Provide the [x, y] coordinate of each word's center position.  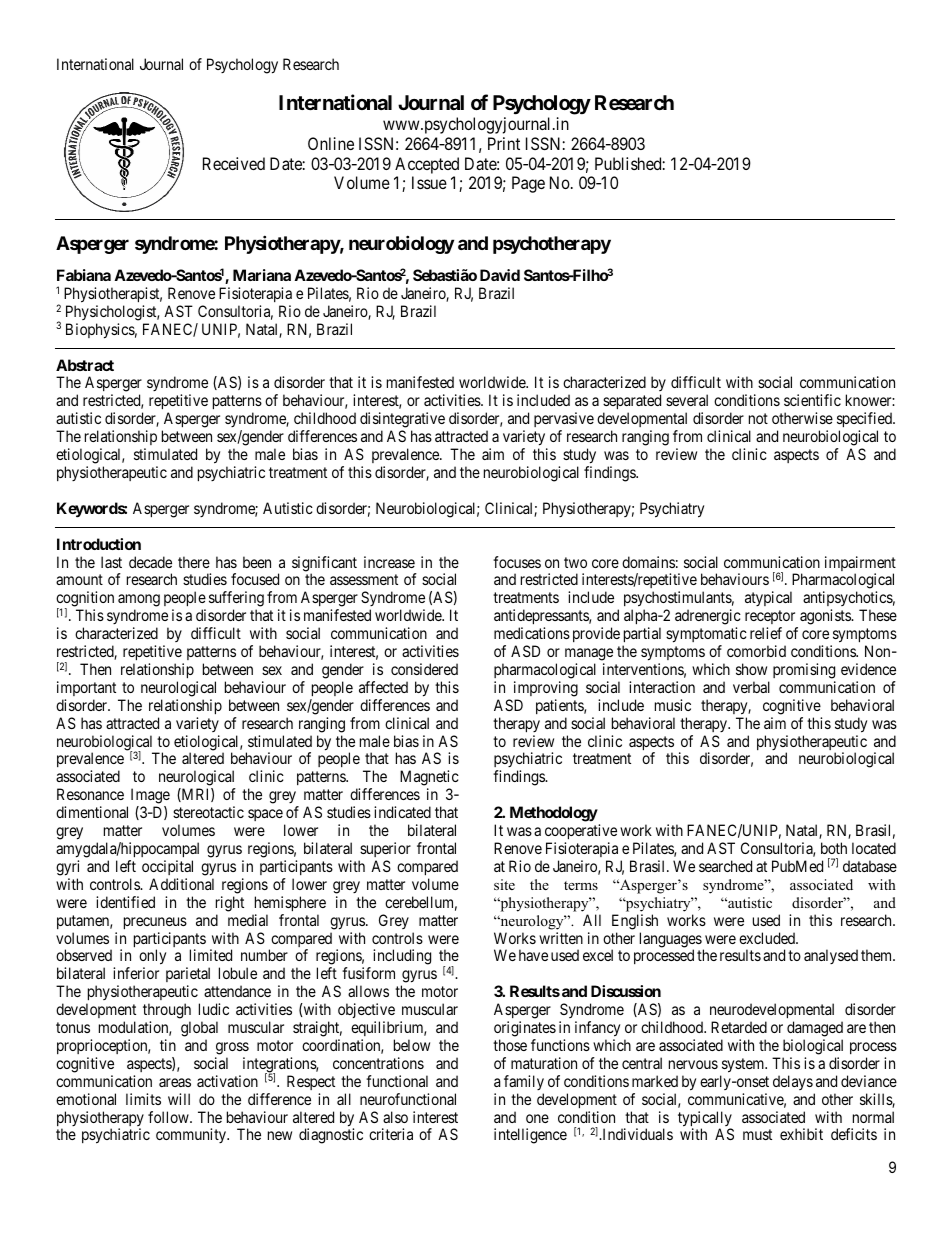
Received [234, 163]
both [834, 848]
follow [169, 1117]
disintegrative [402, 421]
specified [865, 421]
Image [150, 797]
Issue [429, 182]
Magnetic [429, 779]
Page [528, 184]
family [524, 1082]
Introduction [99, 544]
